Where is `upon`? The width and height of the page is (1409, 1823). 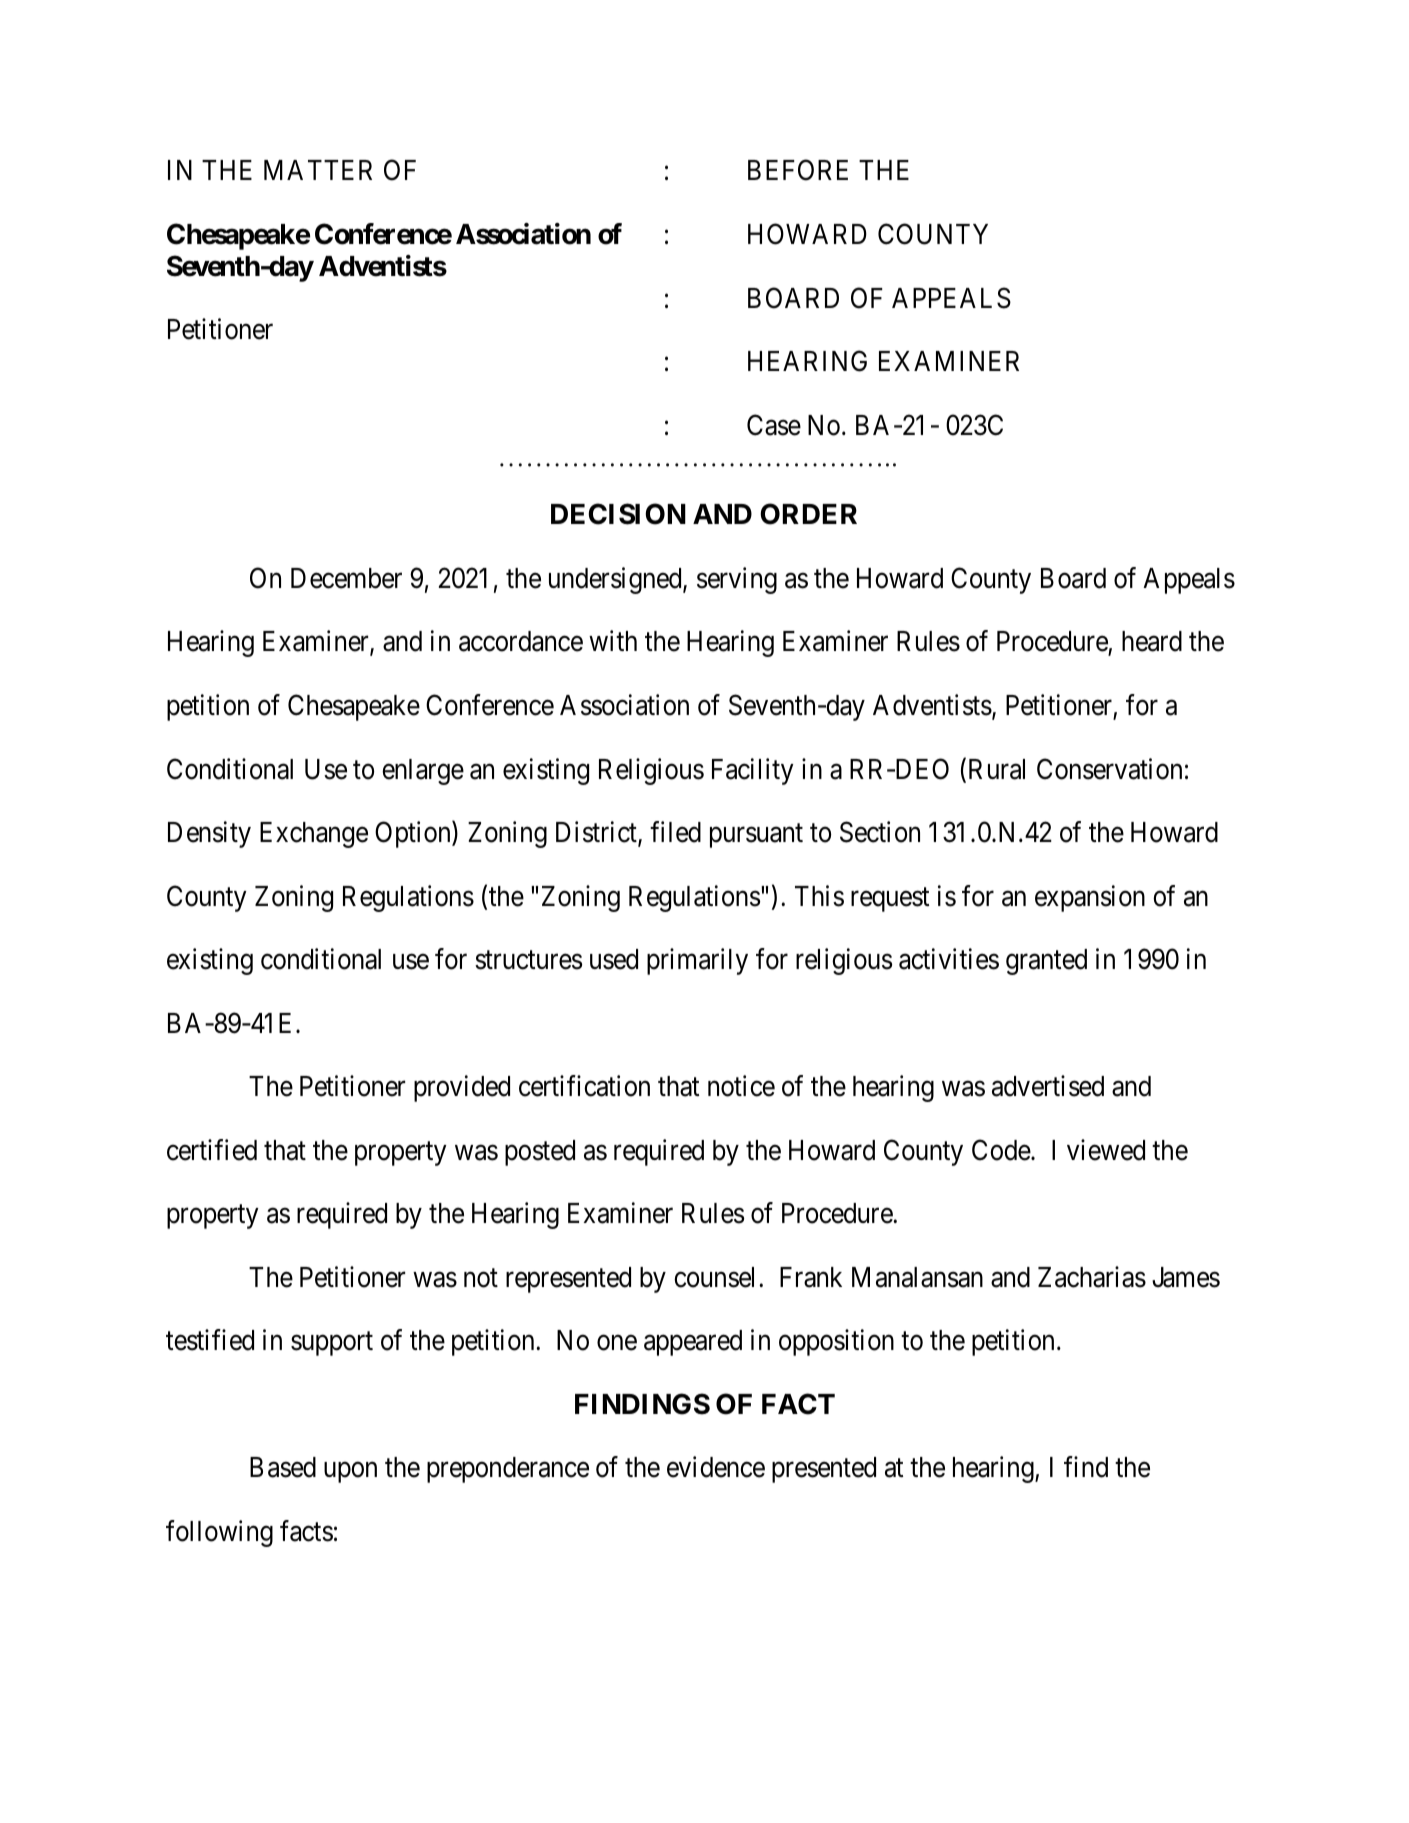
upon is located at coordinates (350, 1473).
